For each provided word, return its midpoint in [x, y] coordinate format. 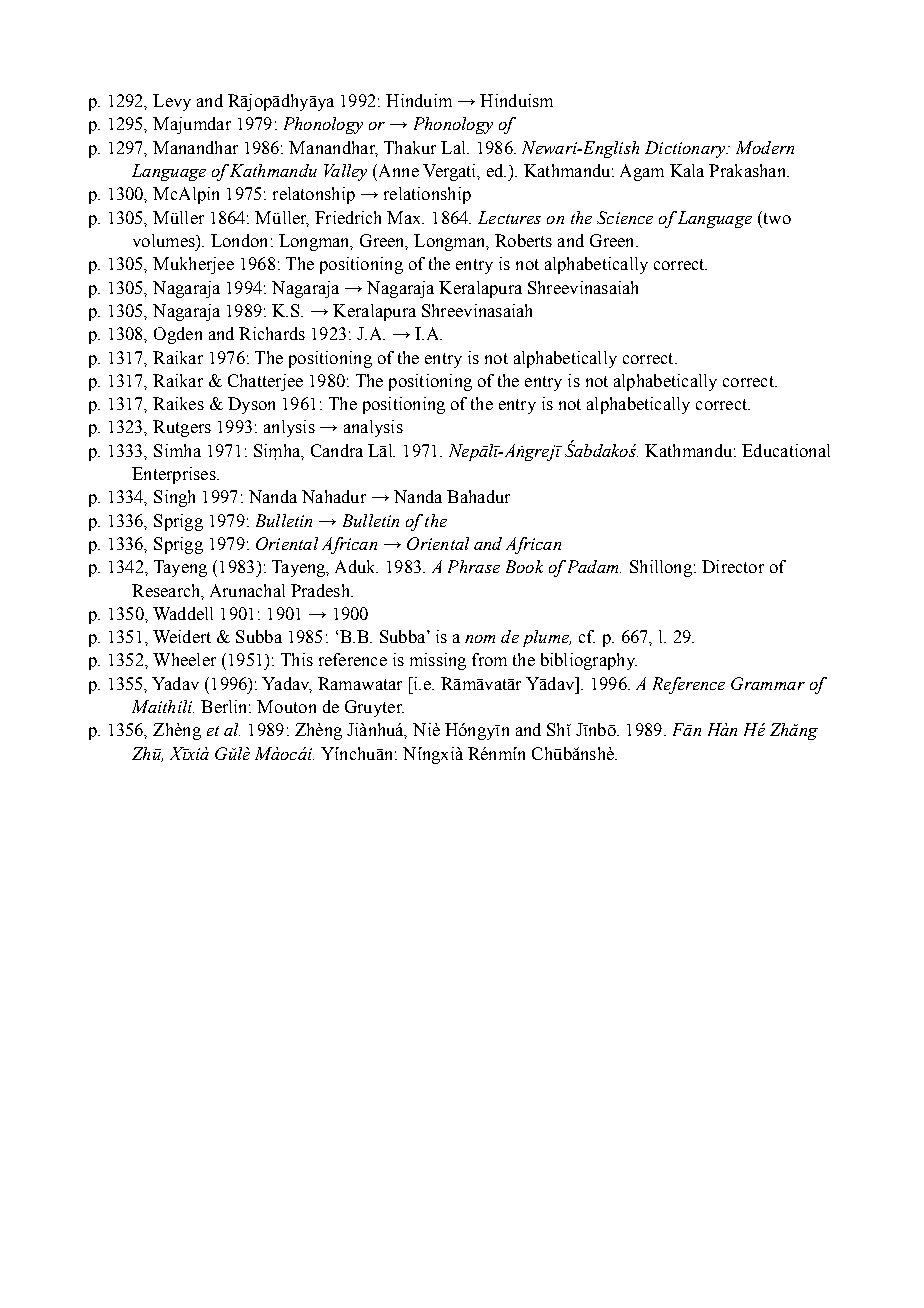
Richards [272, 333]
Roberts [523, 240]
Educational [786, 450]
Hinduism [516, 100]
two [776, 217]
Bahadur [478, 496]
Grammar [768, 683]
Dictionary [686, 149]
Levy [172, 102]
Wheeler [184, 659]
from [489, 659]
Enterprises [175, 475]
